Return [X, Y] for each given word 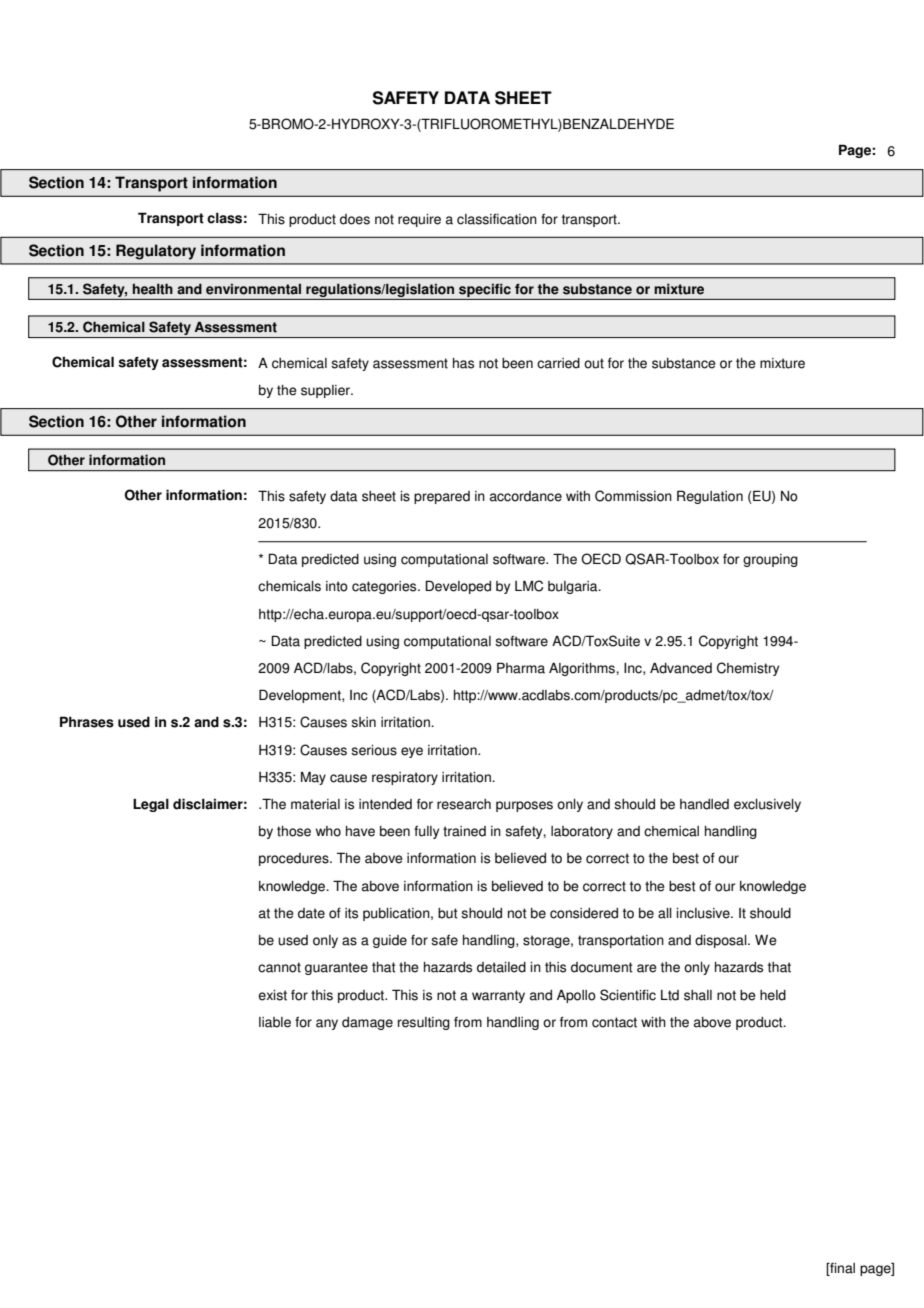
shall [698, 995]
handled [704, 804]
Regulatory [156, 252]
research [464, 804]
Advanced [681, 668]
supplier [326, 391]
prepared [442, 497]
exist [272, 995]
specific [485, 290]
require [419, 220]
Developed [458, 587]
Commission [633, 496]
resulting [424, 1023]
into [337, 586]
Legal [151, 805]
